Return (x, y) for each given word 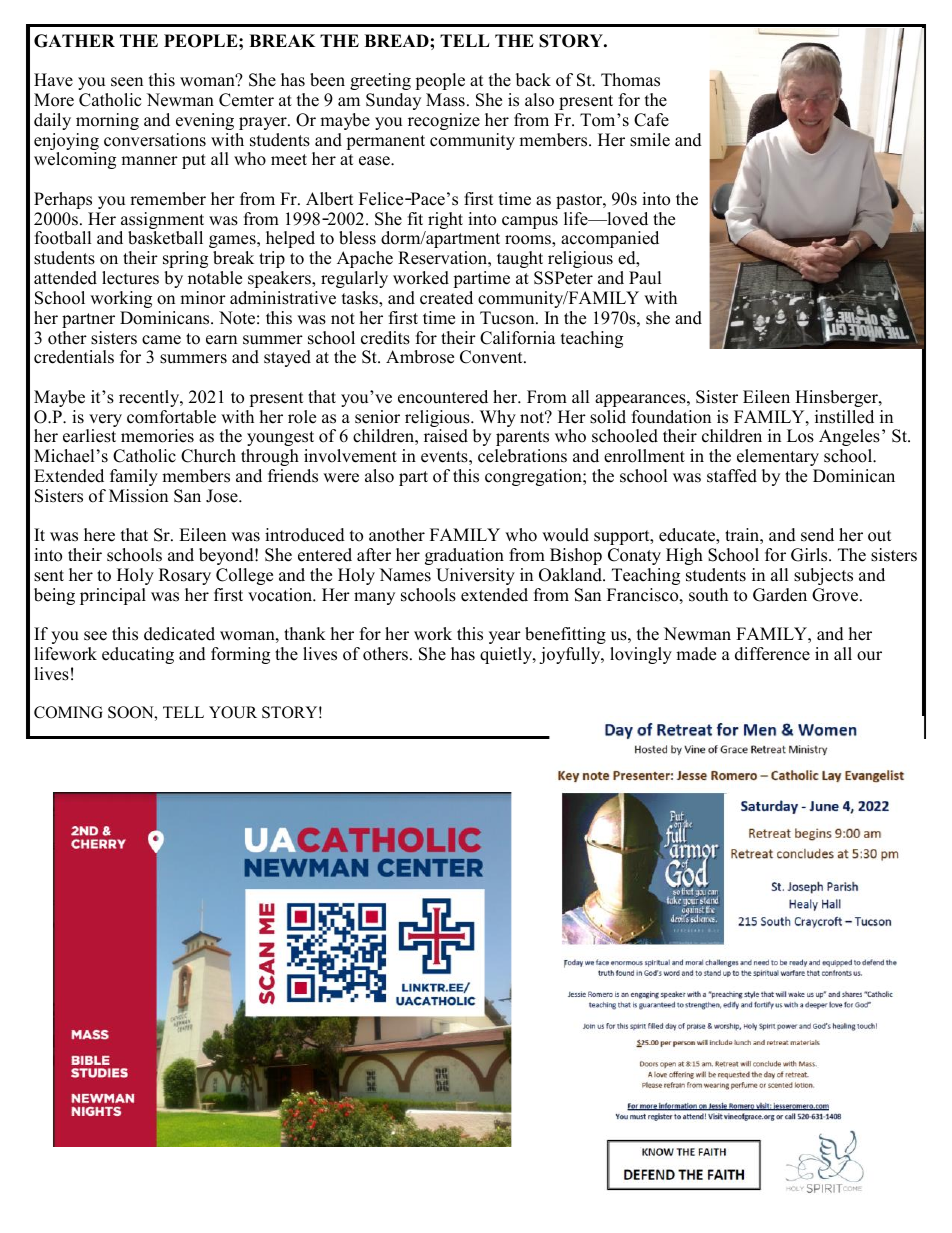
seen (127, 82)
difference (772, 654)
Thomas (630, 80)
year (505, 637)
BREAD (397, 40)
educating (138, 655)
